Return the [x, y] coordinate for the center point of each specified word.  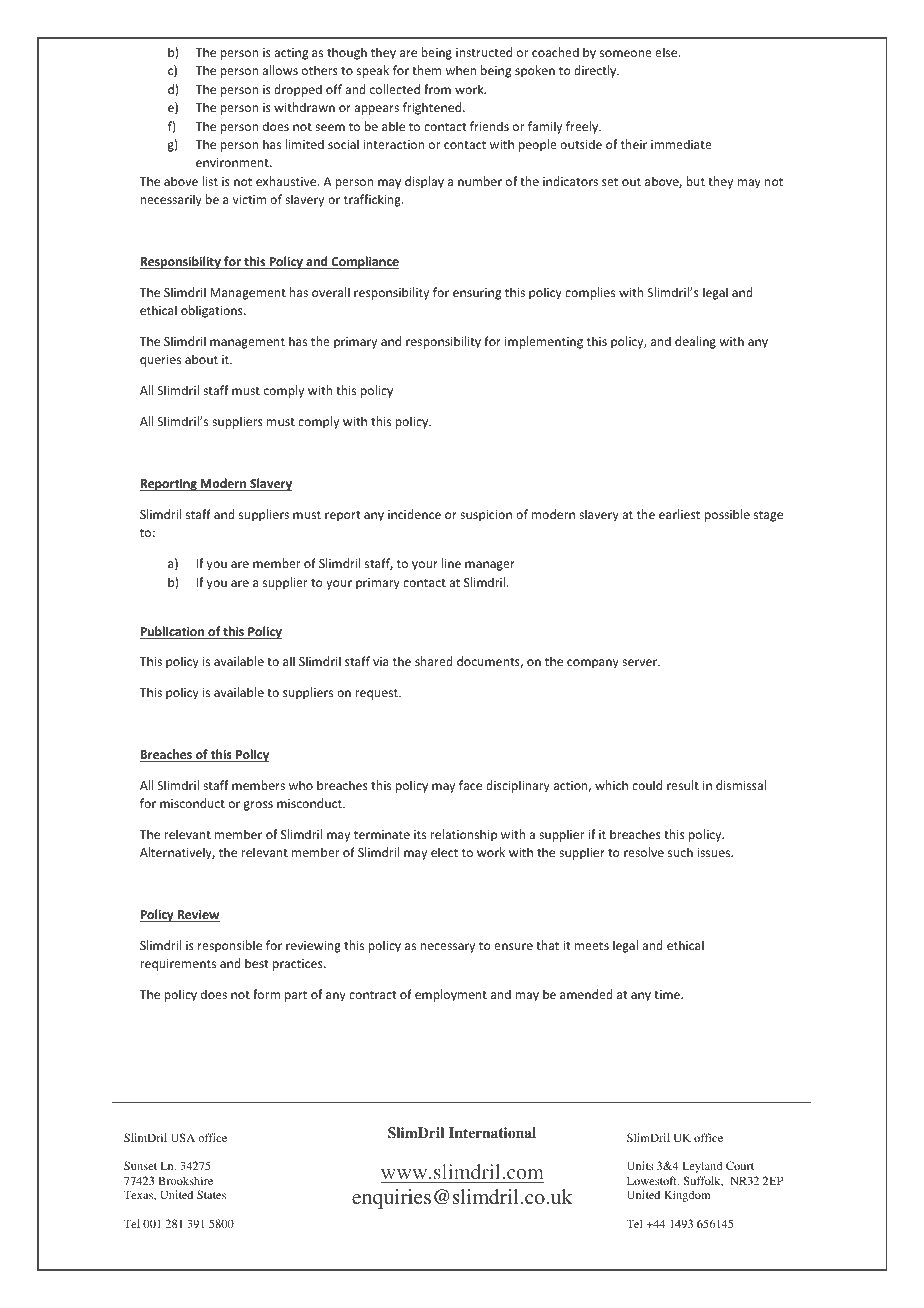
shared [434, 661]
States [211, 1194]
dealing [695, 342]
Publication [173, 632]
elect [444, 852]
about [201, 359]
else [667, 52]
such [680, 852]
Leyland [702, 1167]
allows [280, 70]
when [461, 70]
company [593, 664]
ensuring [477, 294]
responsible [230, 946]
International [492, 1132]
